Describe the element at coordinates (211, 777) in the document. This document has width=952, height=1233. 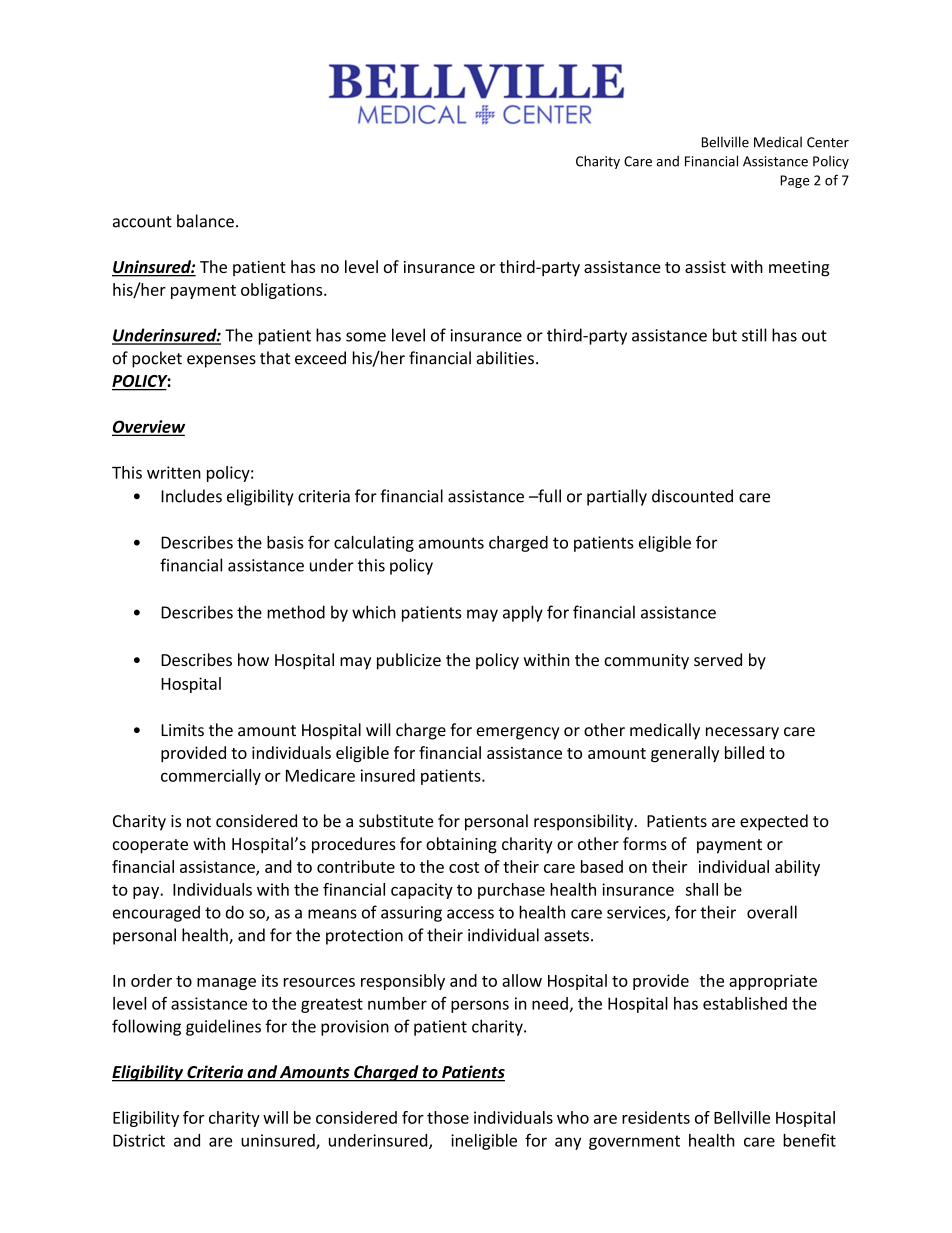
I see `commercially` at that location.
